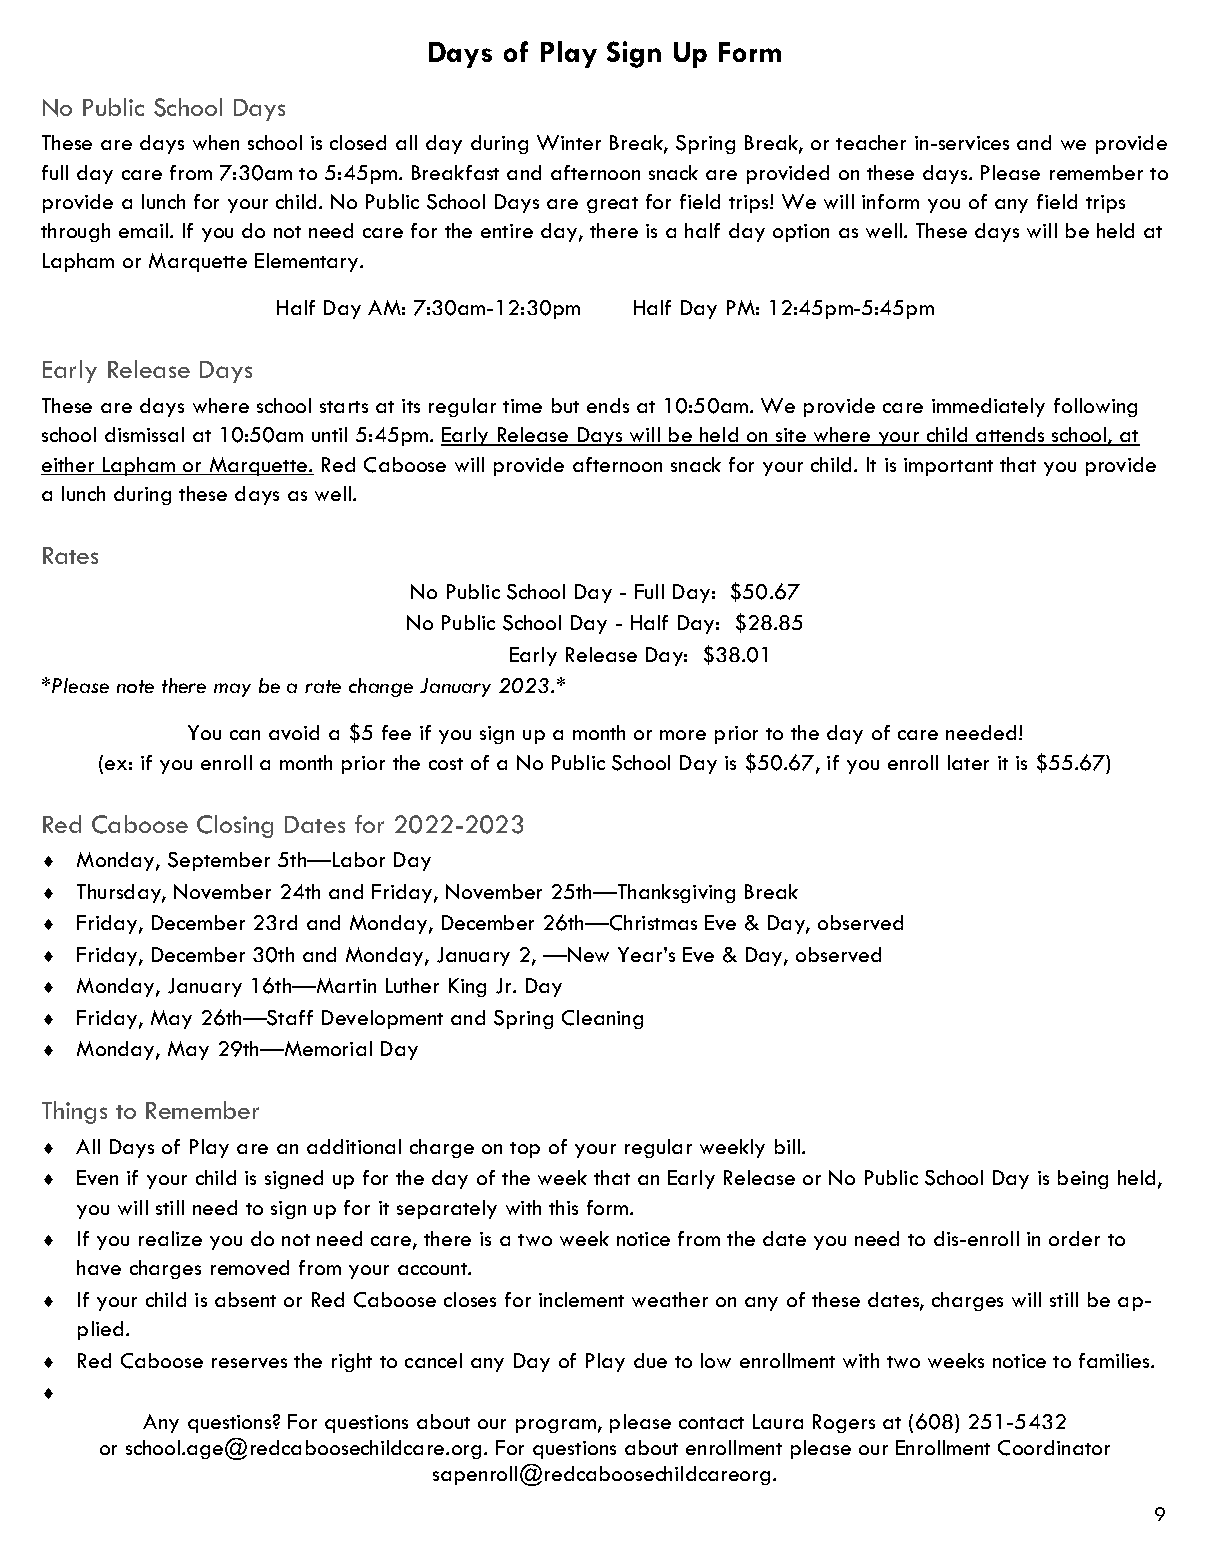 This screenshot has height=1567, width=1211. Describe the element at coordinates (612, 205) in the screenshot. I see `great` at that location.
